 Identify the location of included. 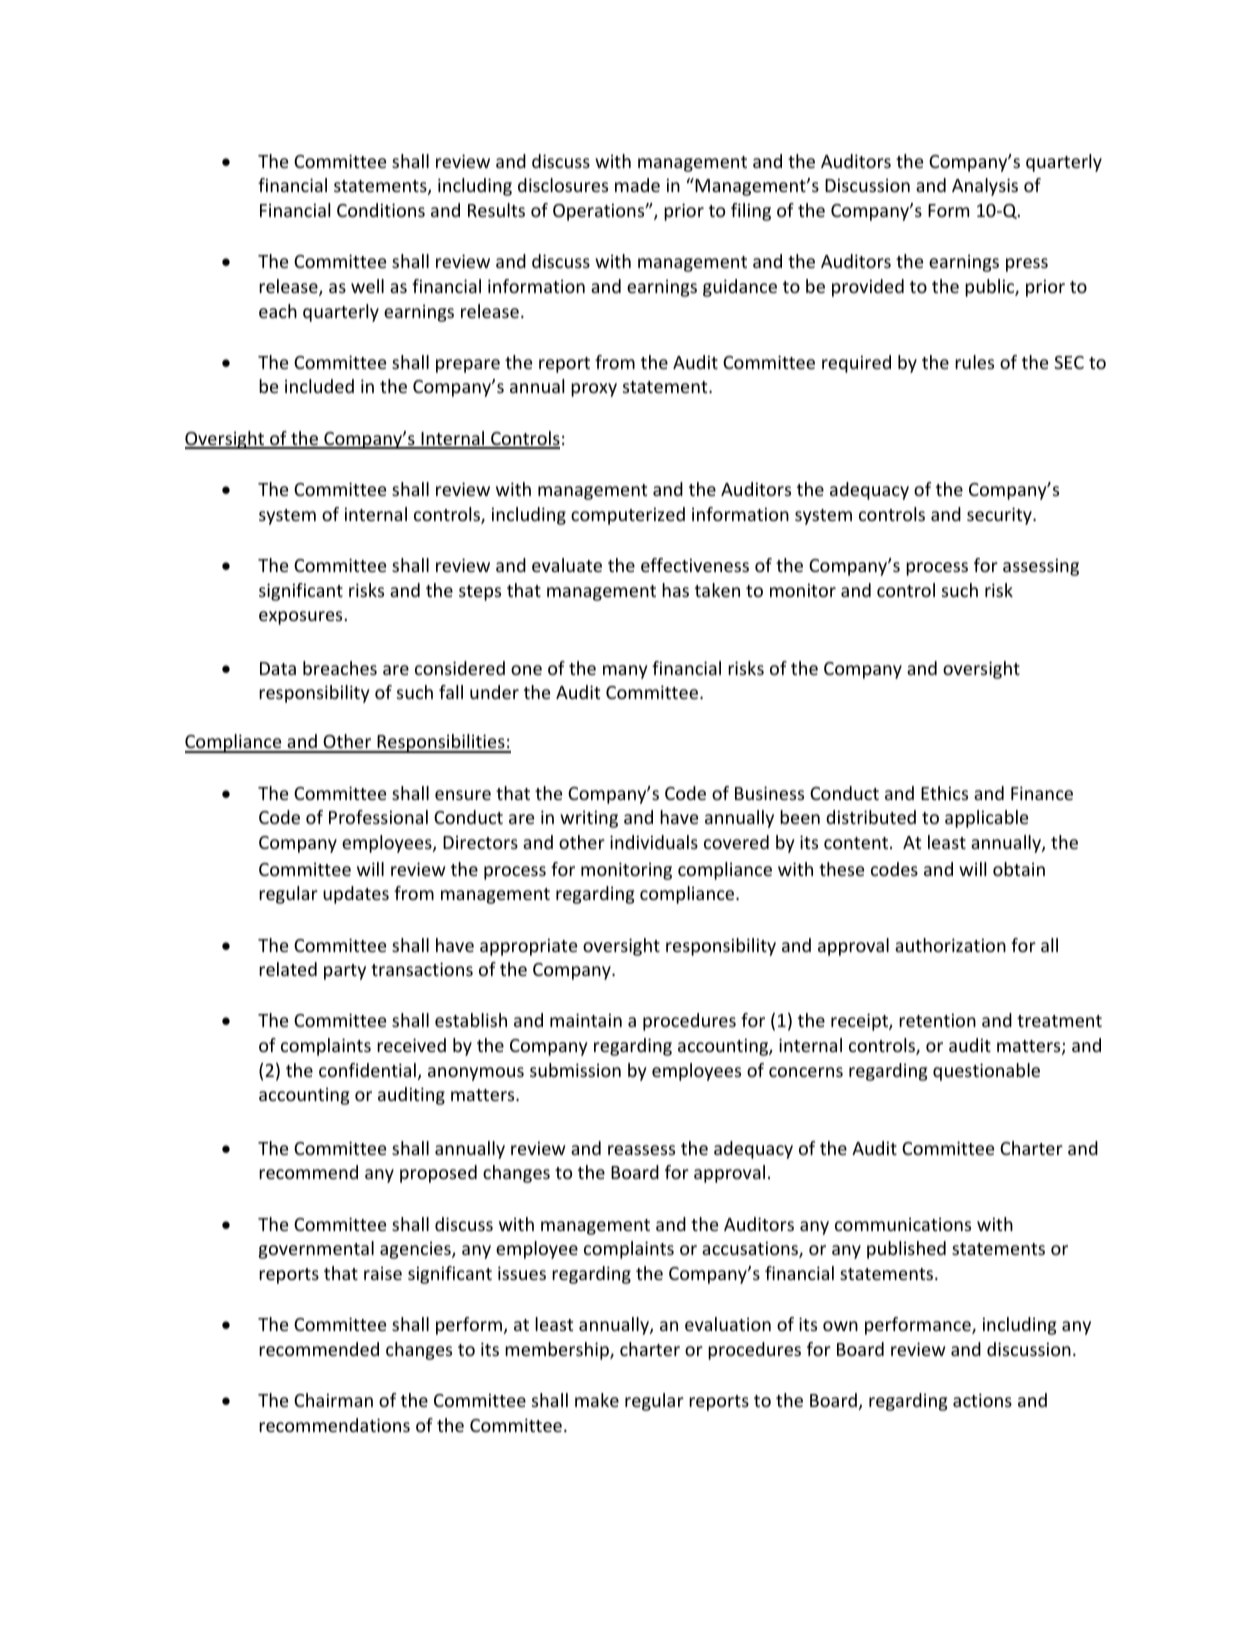
(319, 386).
